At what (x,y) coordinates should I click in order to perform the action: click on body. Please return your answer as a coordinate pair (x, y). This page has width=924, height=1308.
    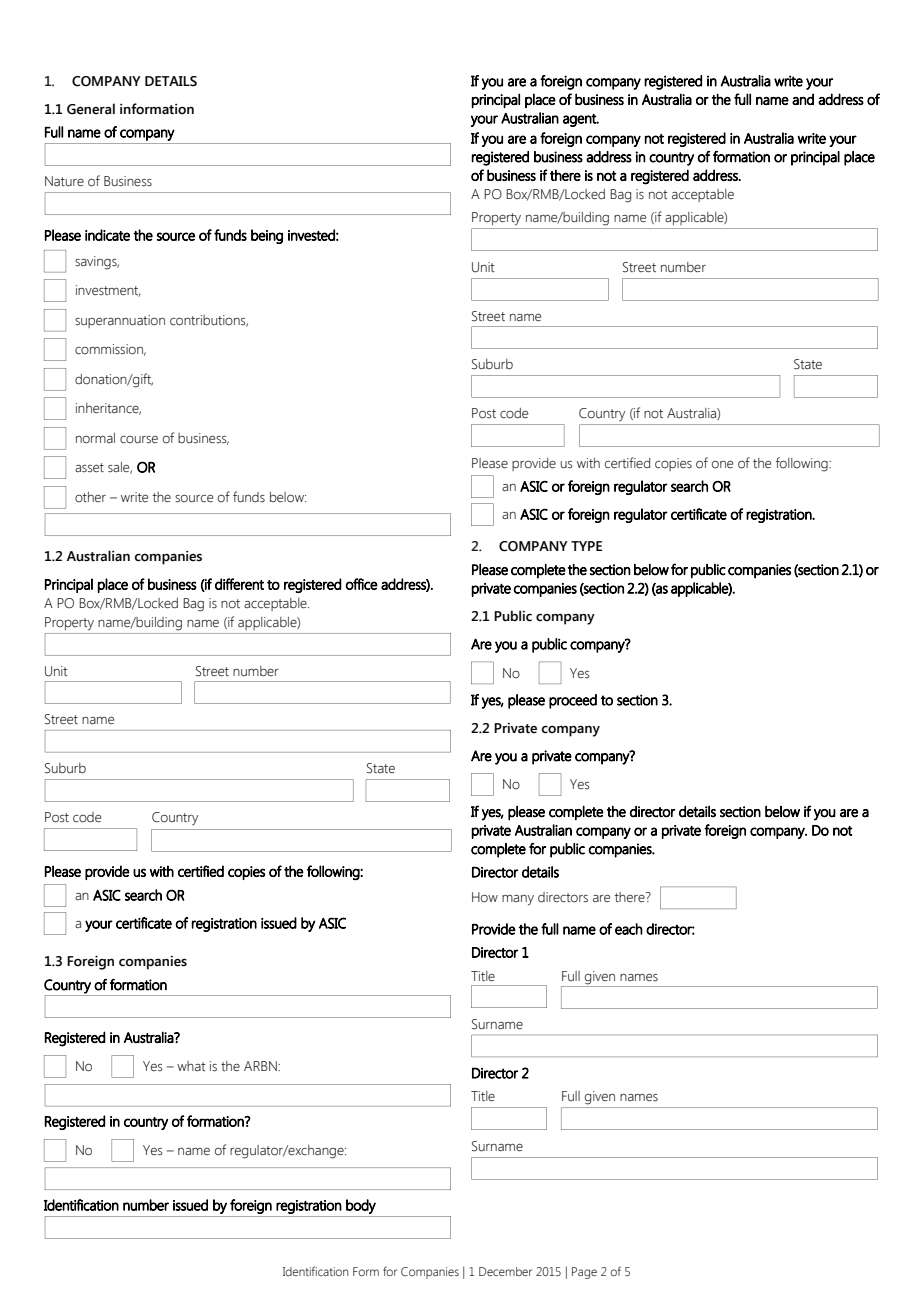
    Looking at the image, I should click on (361, 1206).
